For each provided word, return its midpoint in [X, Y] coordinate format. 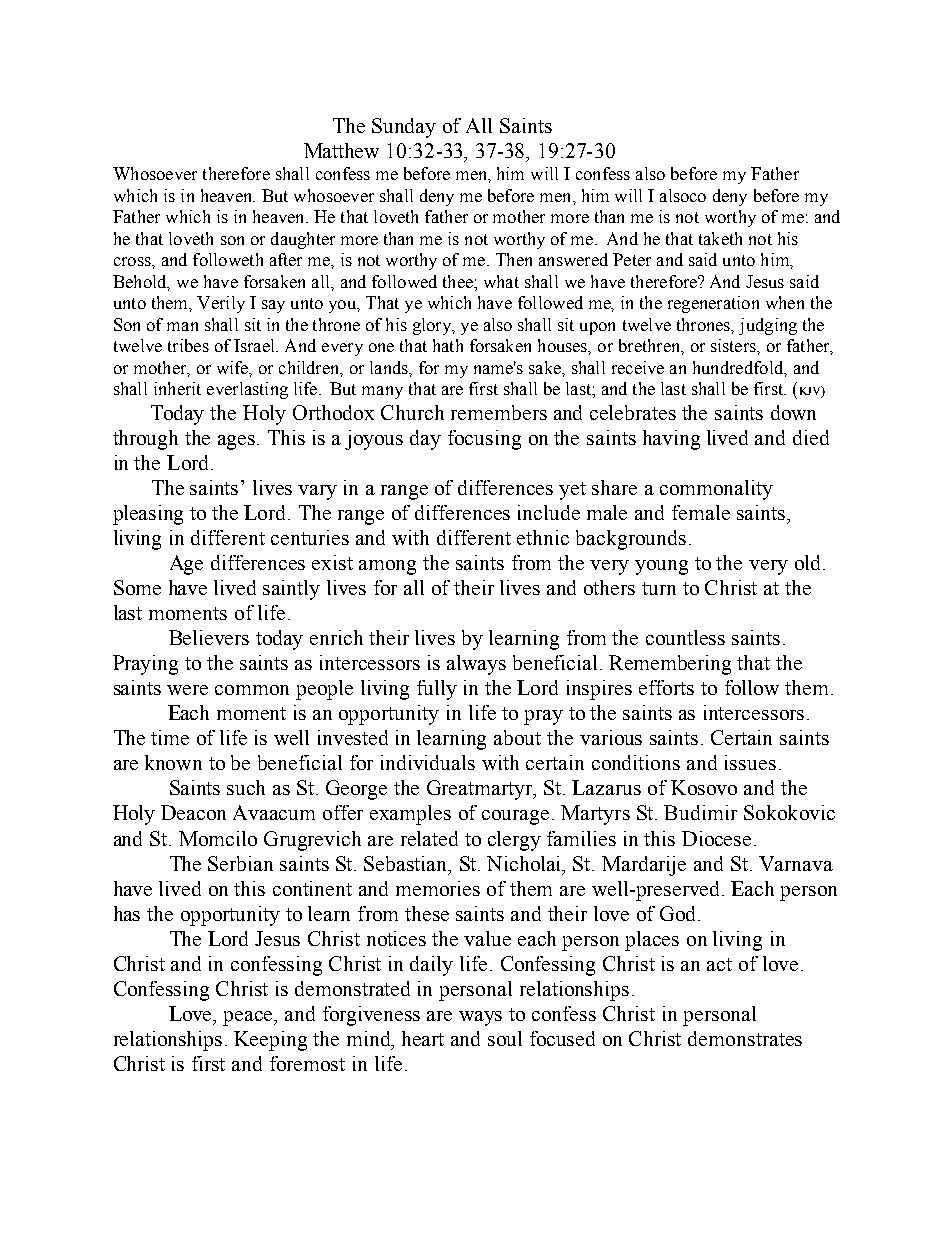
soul [505, 1038]
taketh [720, 238]
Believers [209, 637]
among [387, 567]
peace [249, 1018]
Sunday [404, 128]
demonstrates [745, 1038]
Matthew [341, 150]
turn [659, 588]
